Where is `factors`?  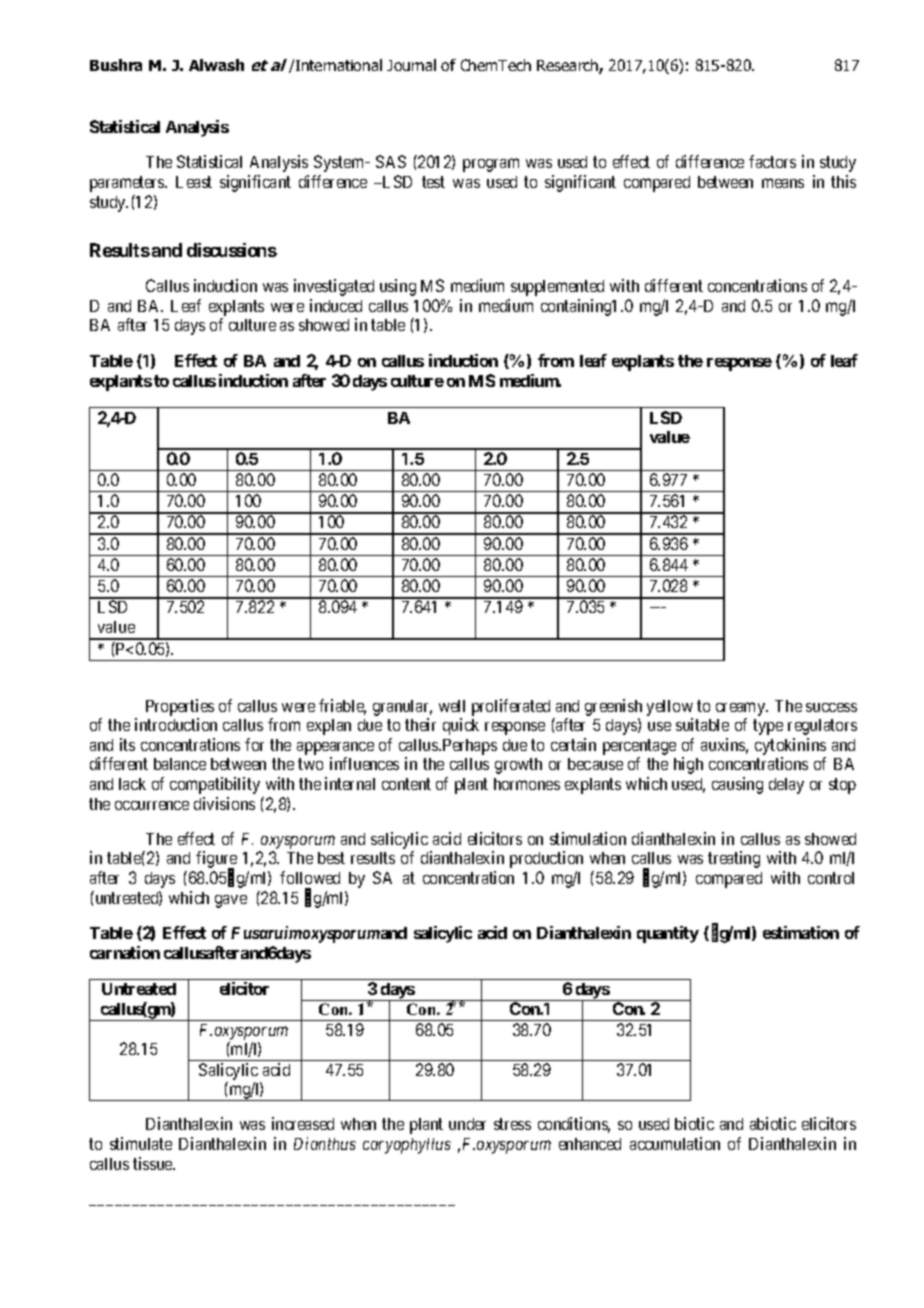 factors is located at coordinates (772, 161).
